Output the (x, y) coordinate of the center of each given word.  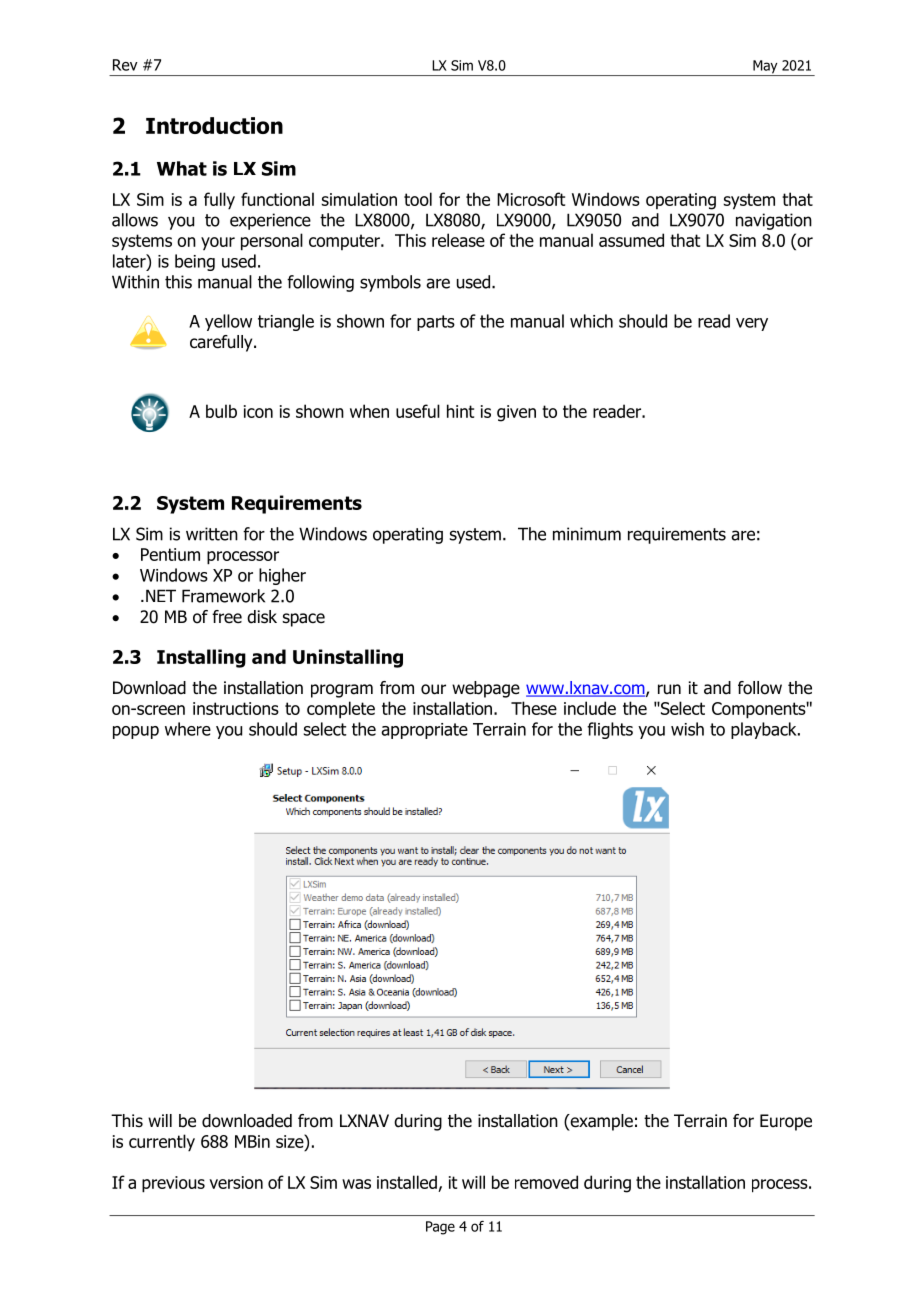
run (669, 689)
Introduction (214, 125)
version (236, 1182)
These (534, 708)
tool (418, 199)
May (765, 68)
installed (408, 1183)
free (227, 617)
